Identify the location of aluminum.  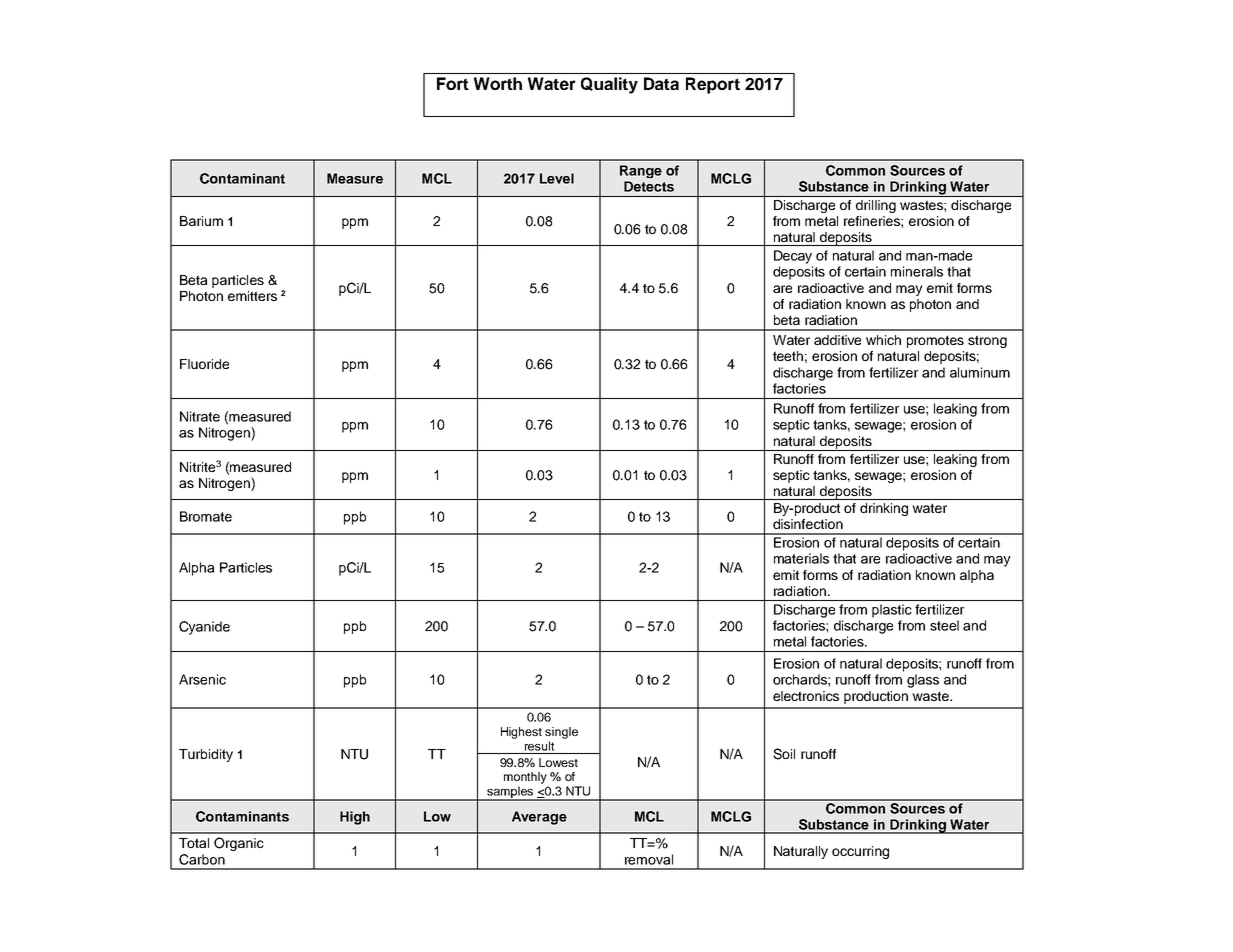
(980, 372).
